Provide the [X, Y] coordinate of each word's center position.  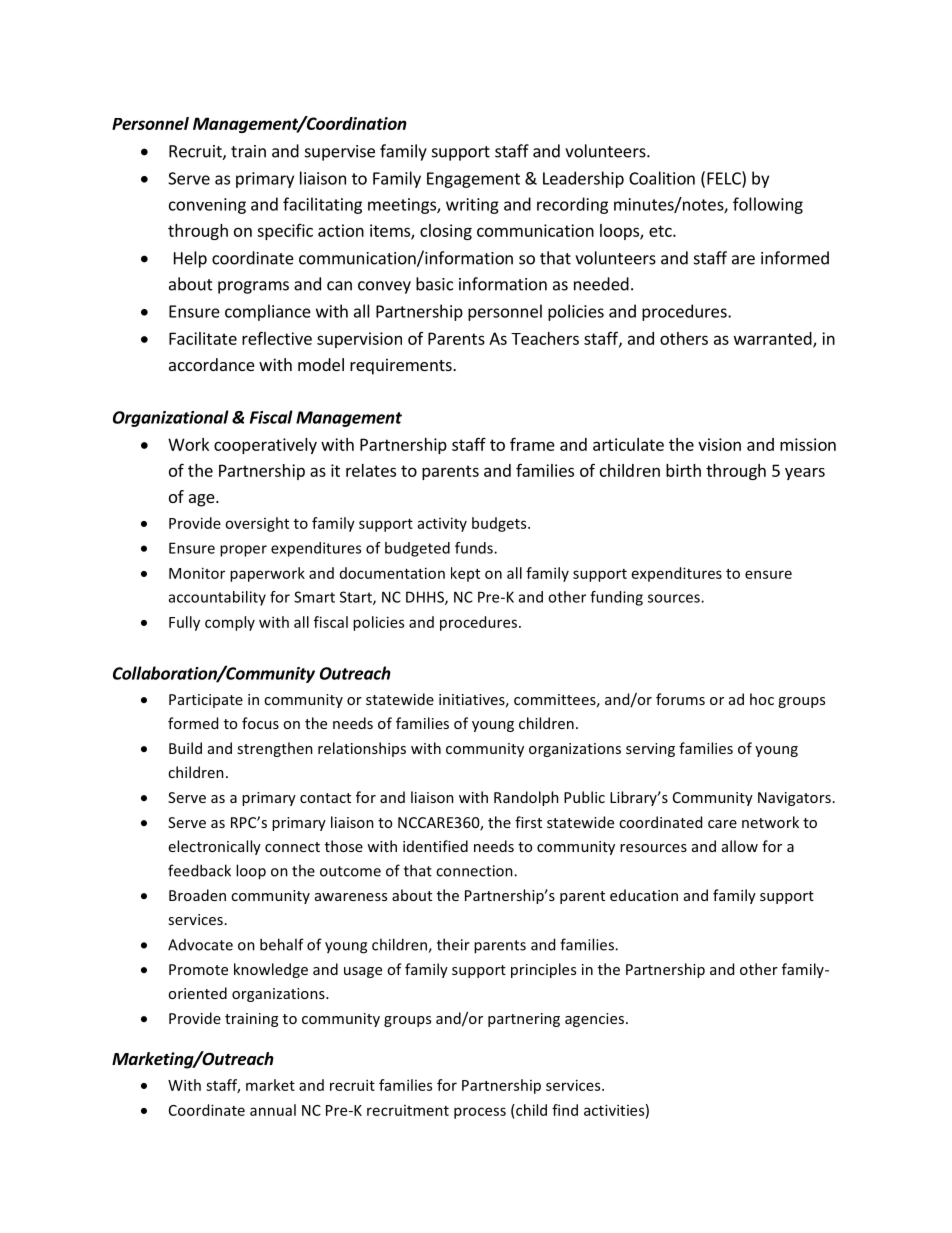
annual [273, 1110]
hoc [762, 699]
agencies [594, 1020]
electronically [215, 847]
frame [532, 444]
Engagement [473, 180]
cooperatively [265, 446]
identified [435, 846]
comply [230, 623]
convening [207, 206]
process [480, 1113]
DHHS [426, 598]
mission [808, 444]
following [768, 205]
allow [740, 846]
